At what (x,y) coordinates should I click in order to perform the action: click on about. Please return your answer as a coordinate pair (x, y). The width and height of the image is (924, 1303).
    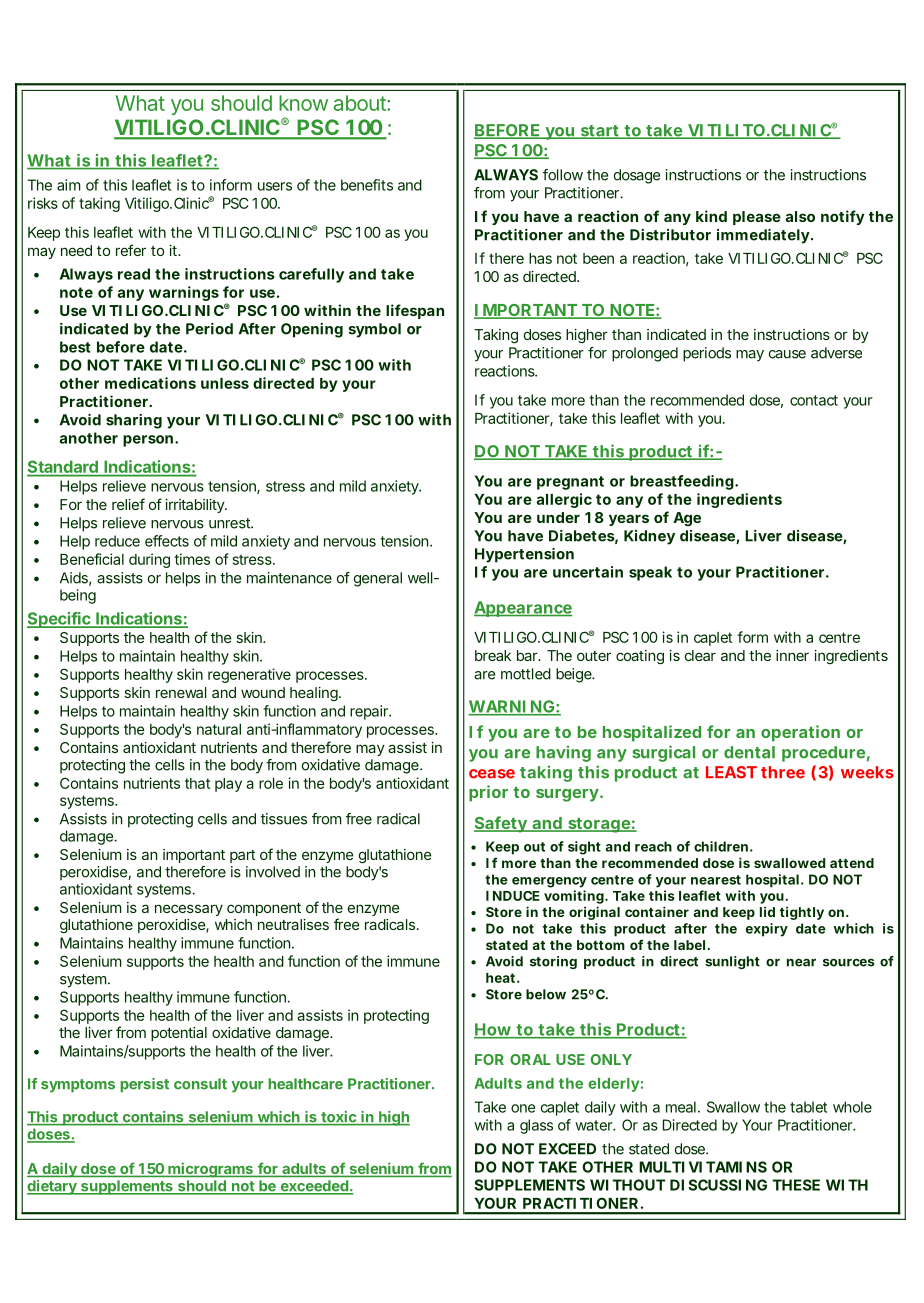
    Looking at the image, I should click on (361, 103).
